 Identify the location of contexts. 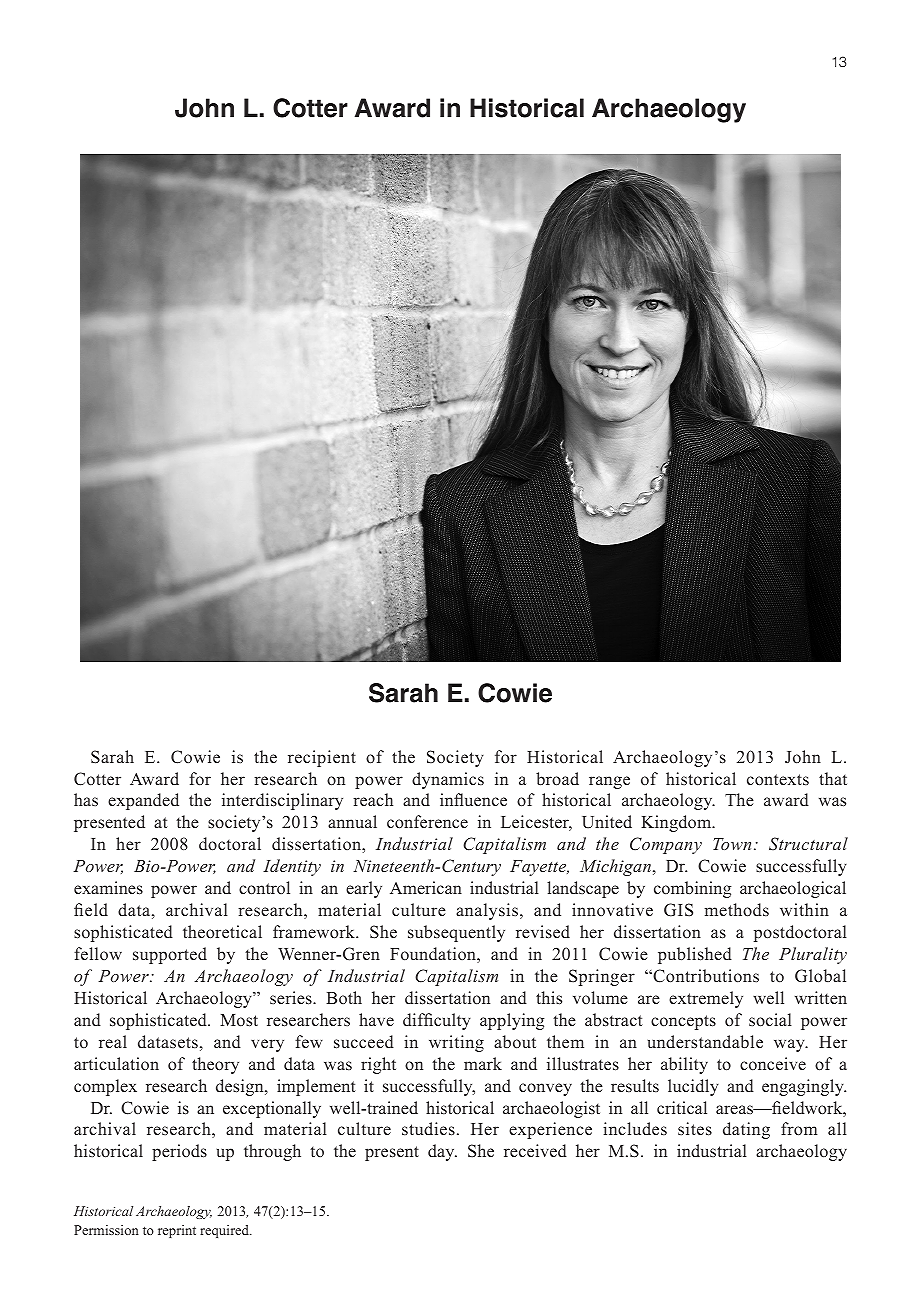
(778, 779).
